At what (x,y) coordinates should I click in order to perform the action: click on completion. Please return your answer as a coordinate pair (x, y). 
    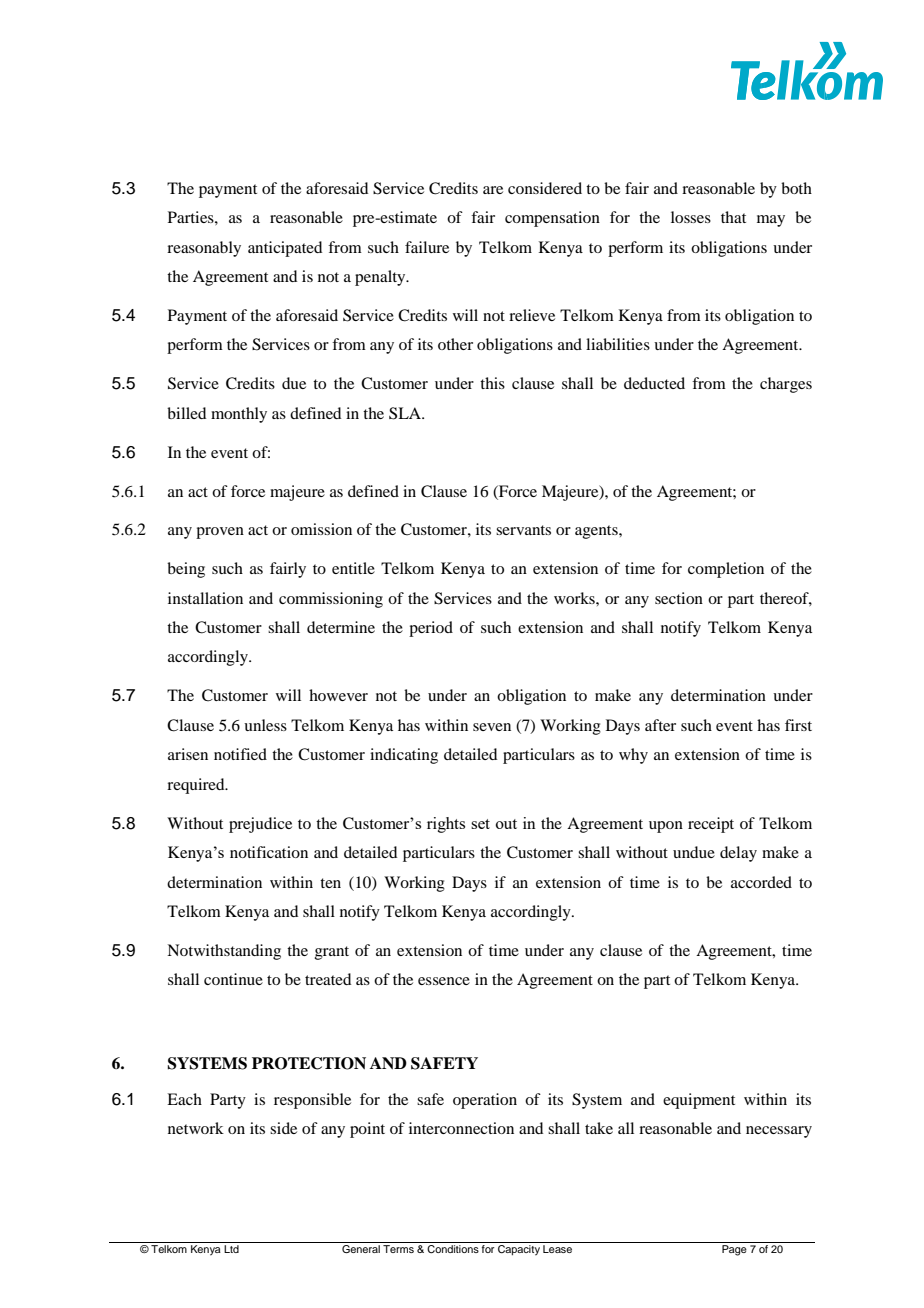
    Looking at the image, I should click on (726, 570).
